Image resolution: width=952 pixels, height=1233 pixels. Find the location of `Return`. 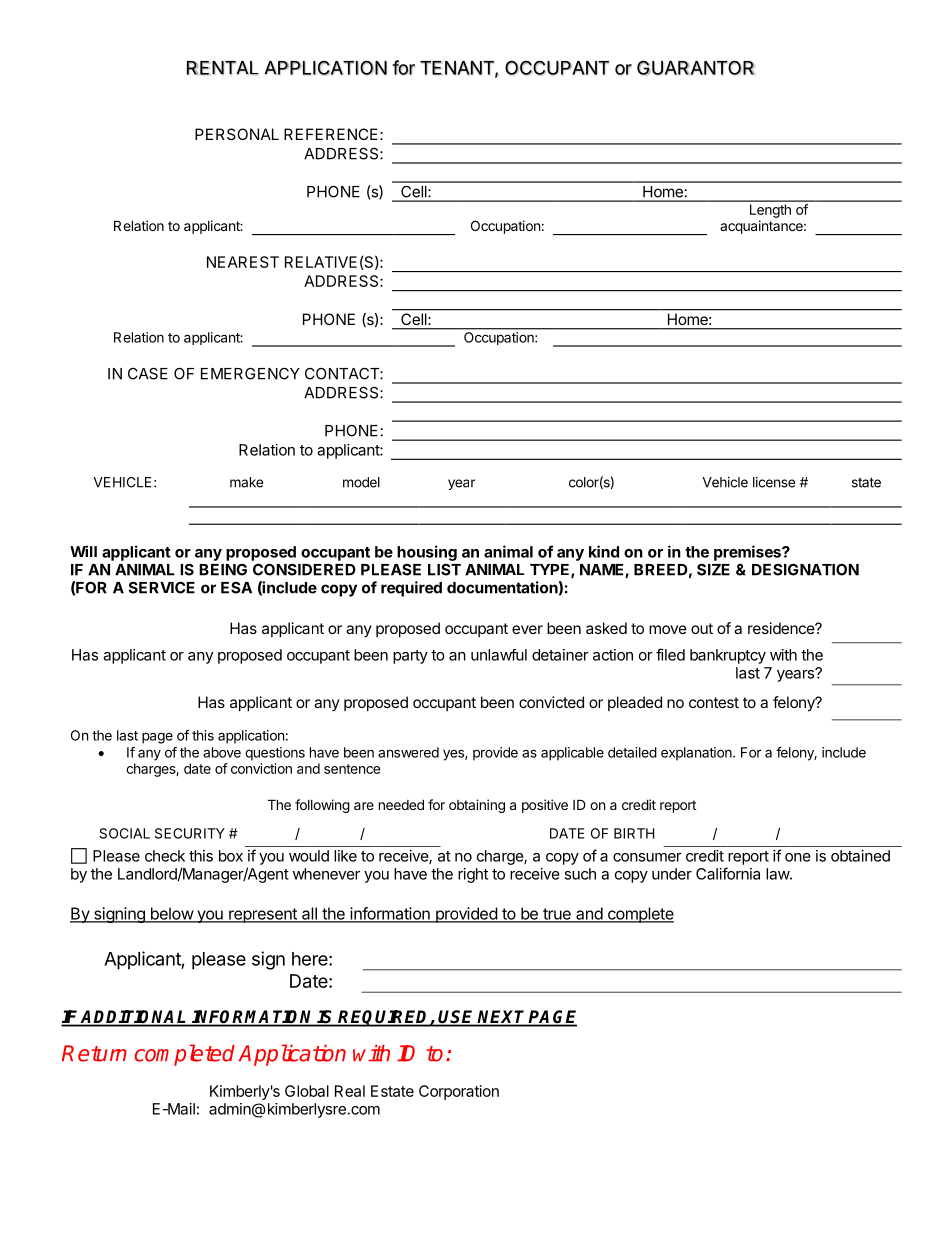

Return is located at coordinates (94, 1053).
